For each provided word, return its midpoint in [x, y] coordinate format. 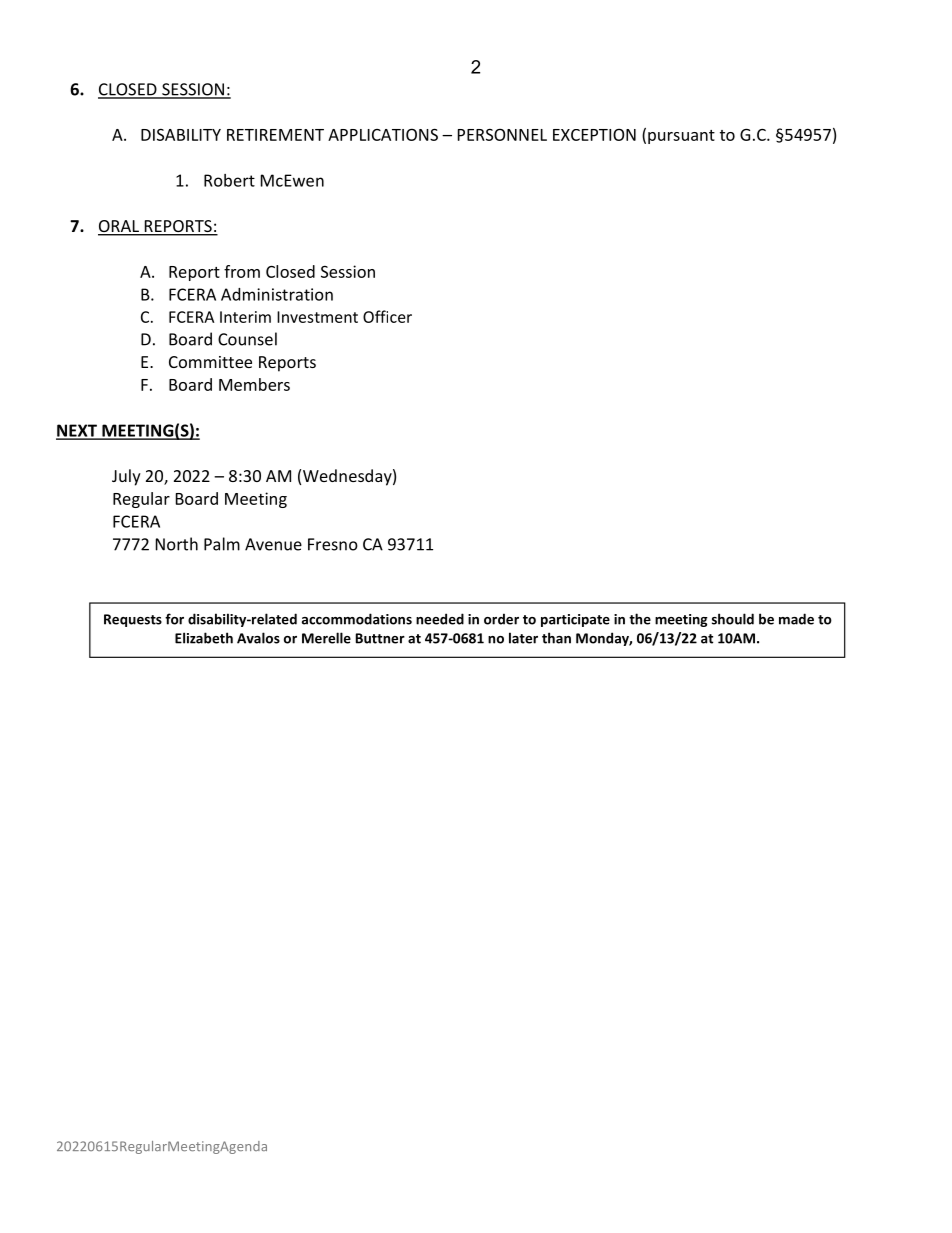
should [733, 619]
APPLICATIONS [383, 134]
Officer [387, 316]
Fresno [333, 544]
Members [254, 384]
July [126, 477]
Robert [229, 180]
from [242, 271]
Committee [210, 362]
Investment [317, 317]
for [174, 619]
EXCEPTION [594, 134]
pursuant [681, 137]
